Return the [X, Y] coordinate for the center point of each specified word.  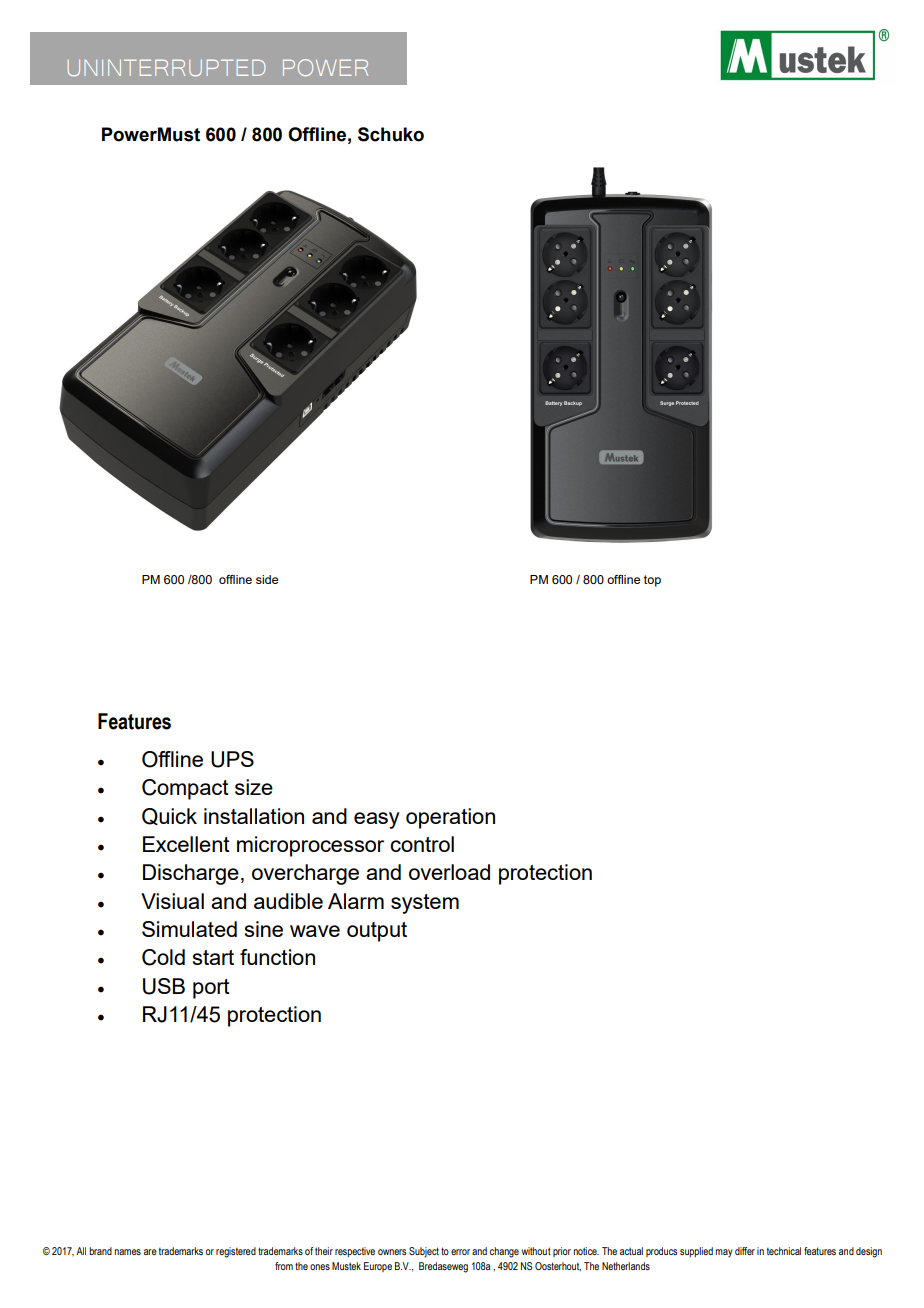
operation [450, 818]
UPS [232, 759]
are [150, 1252]
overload [449, 872]
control [422, 844]
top [652, 581]
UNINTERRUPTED [167, 67]
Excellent [186, 844]
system [425, 904]
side [267, 579]
